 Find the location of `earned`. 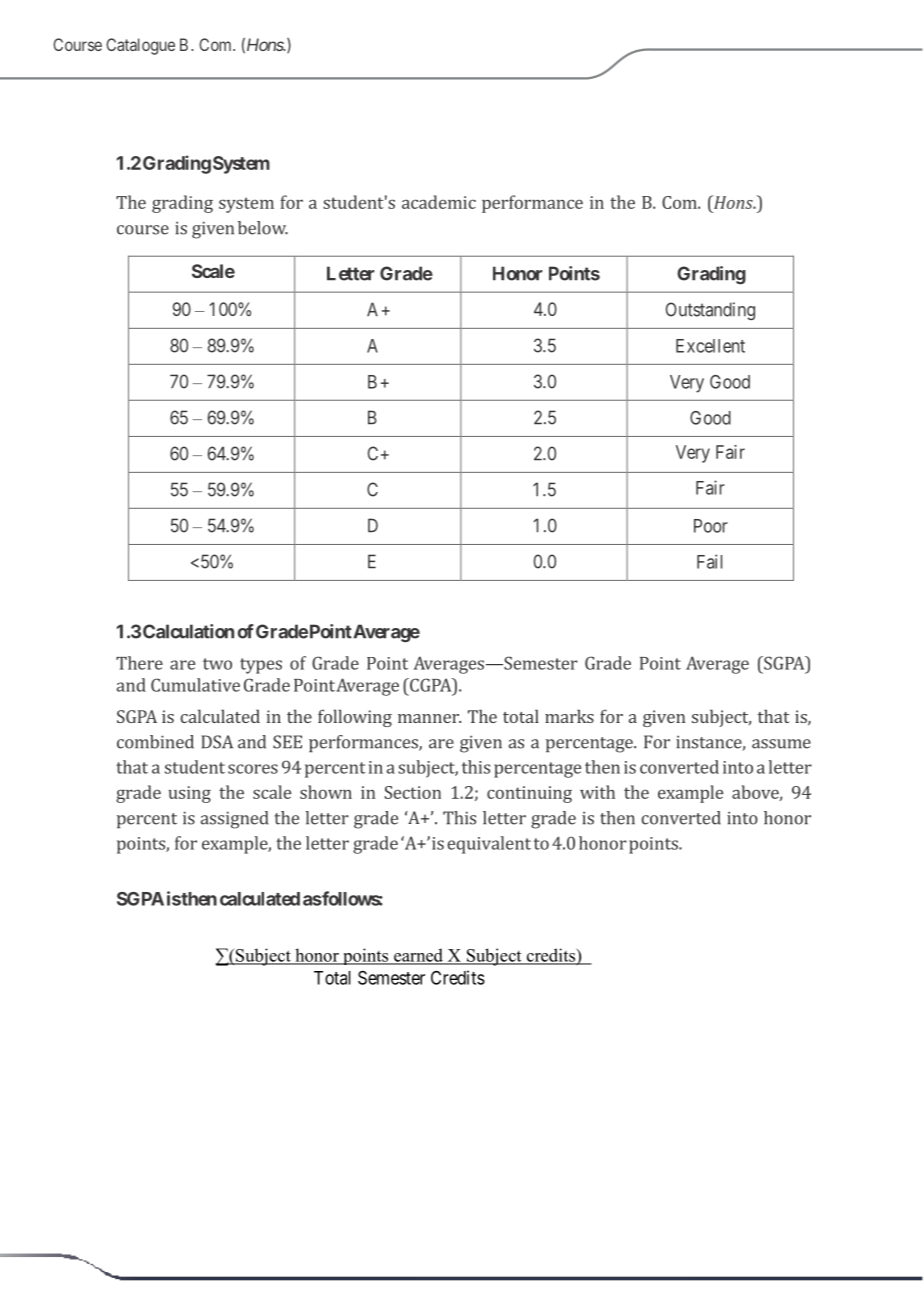

earned is located at coordinates (418, 956).
